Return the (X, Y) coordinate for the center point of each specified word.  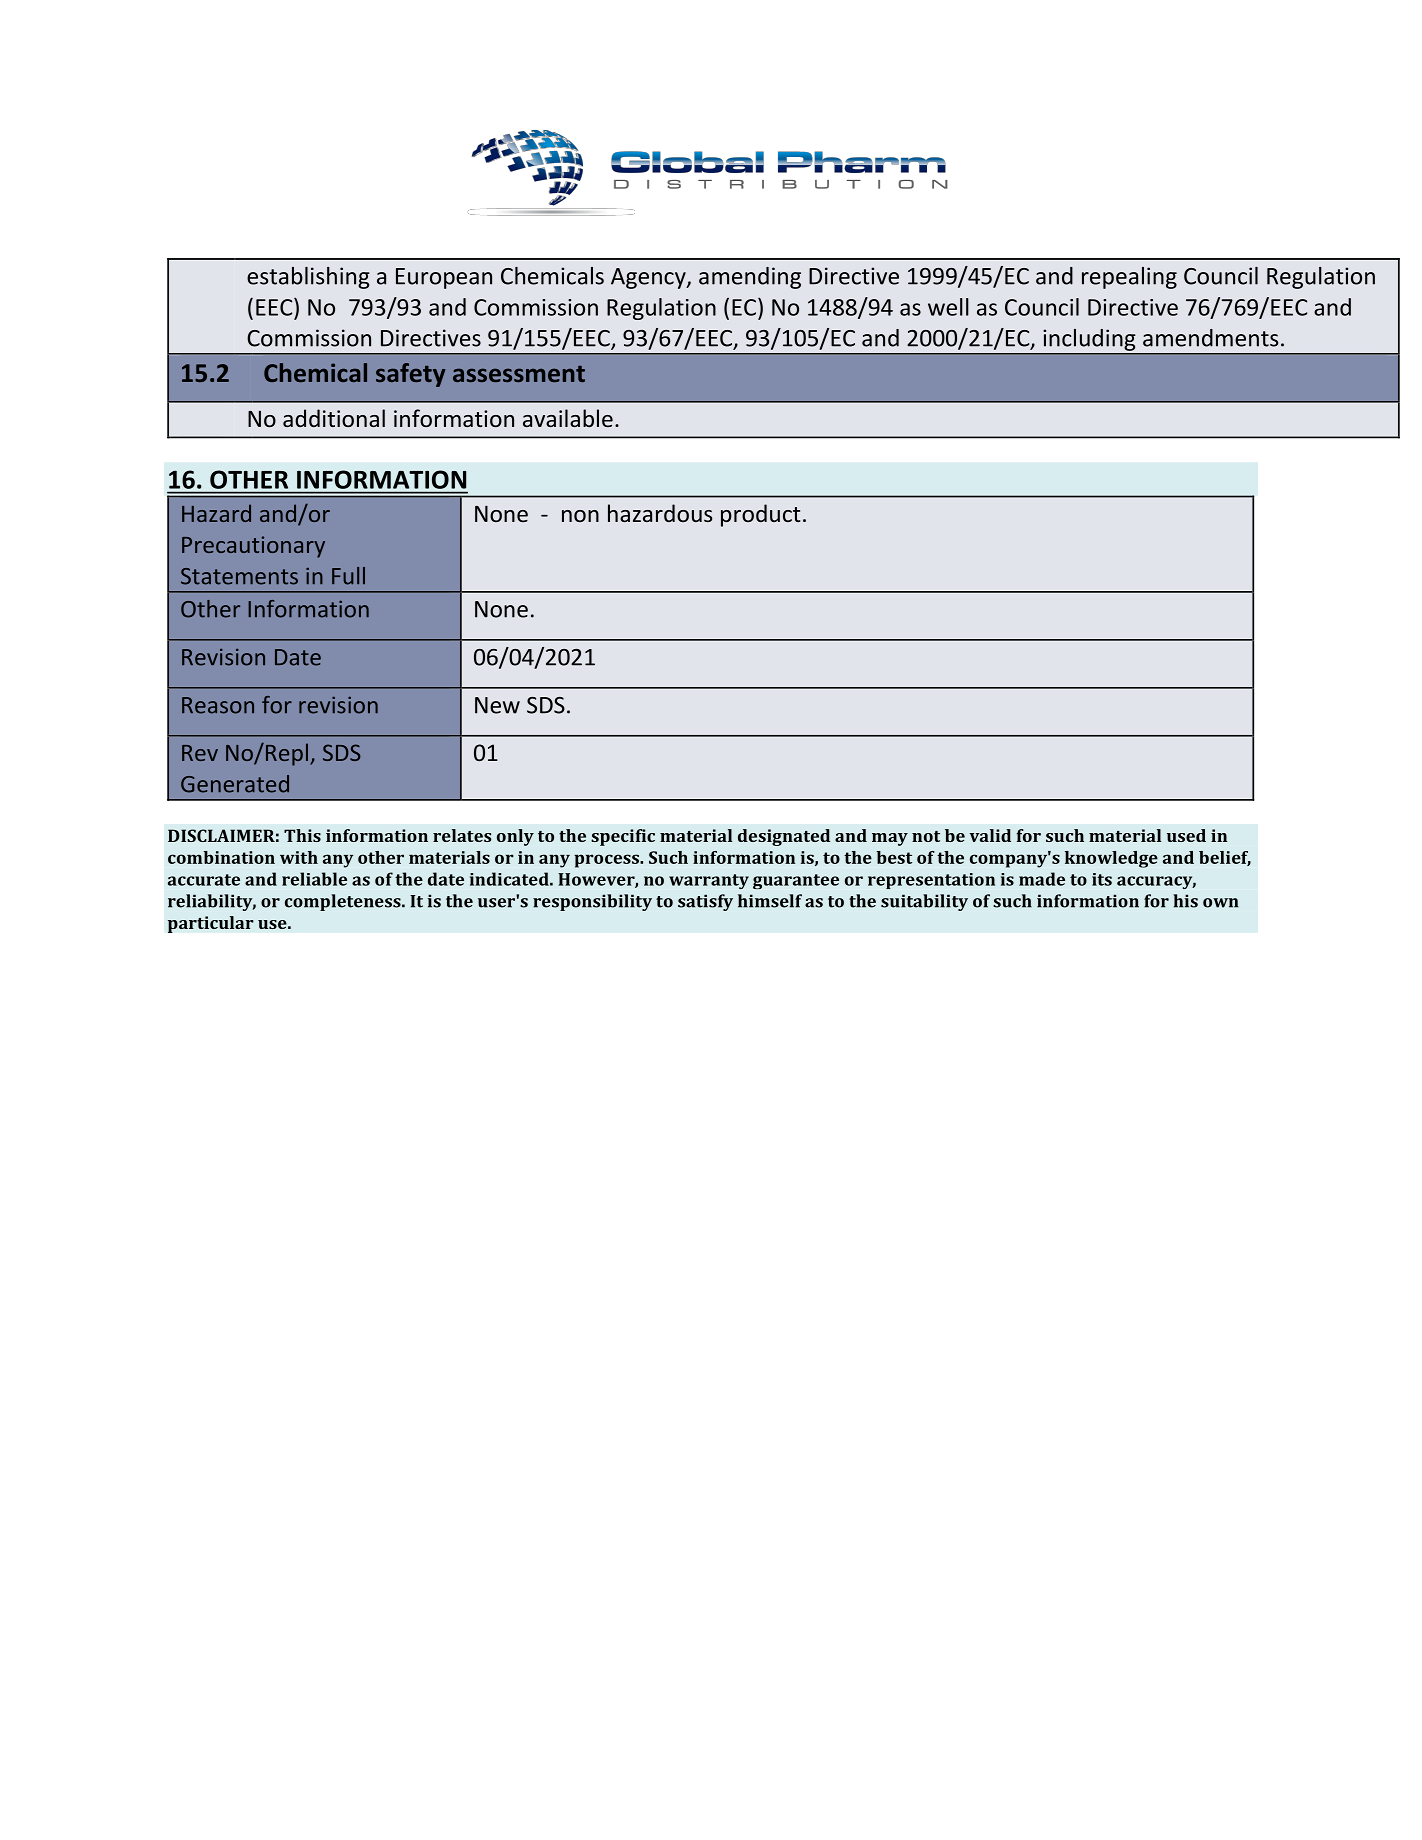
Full (348, 576)
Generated (235, 784)
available (568, 418)
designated (784, 837)
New (497, 705)
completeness (344, 902)
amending (750, 278)
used (1186, 835)
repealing (1129, 278)
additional (334, 418)
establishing (308, 278)
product (761, 515)
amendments (1210, 338)
